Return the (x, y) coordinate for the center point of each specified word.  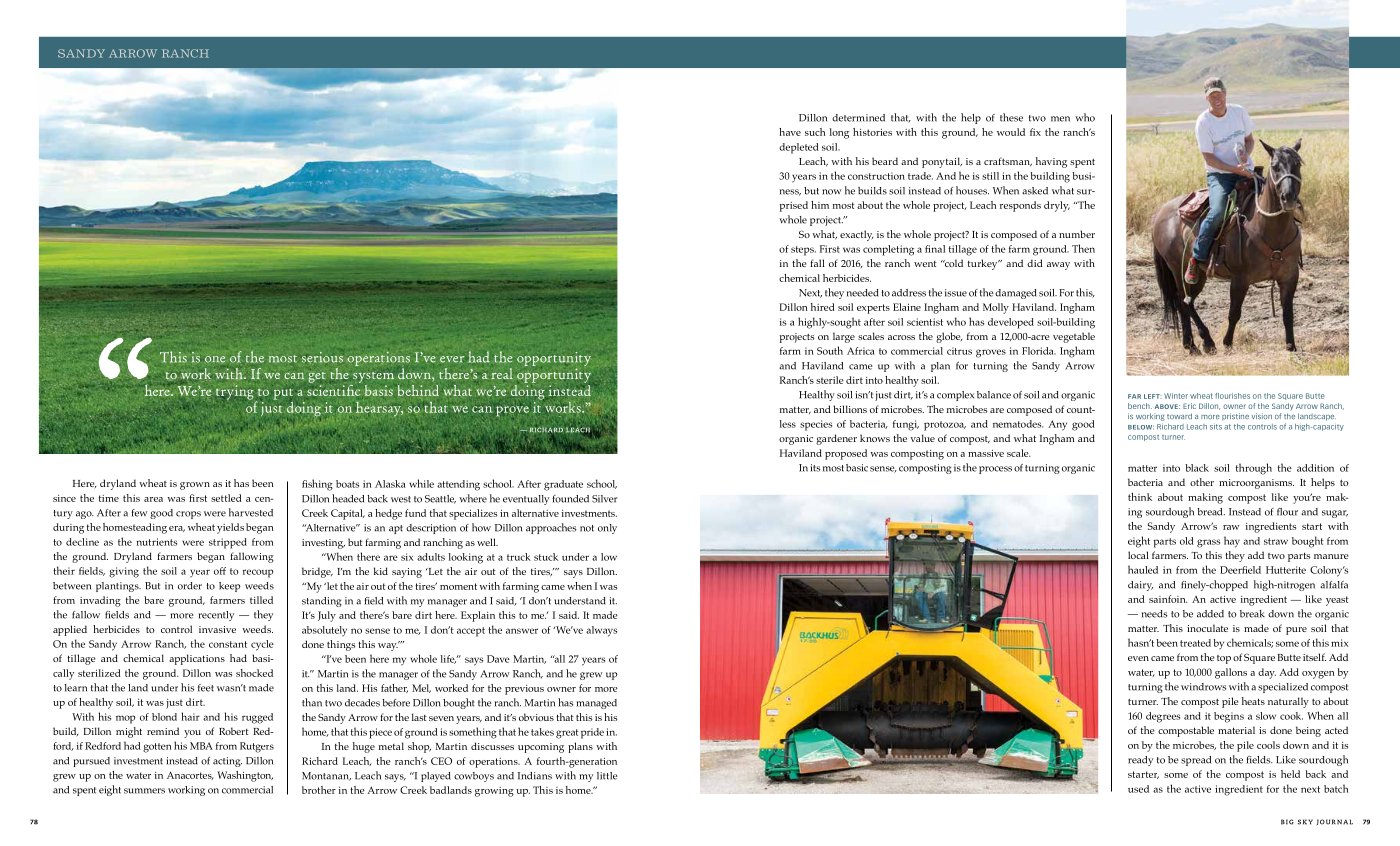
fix (1035, 132)
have (790, 132)
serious (322, 357)
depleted (799, 148)
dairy (1140, 586)
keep (230, 587)
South (830, 350)
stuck (546, 557)
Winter (1176, 396)
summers (144, 791)
